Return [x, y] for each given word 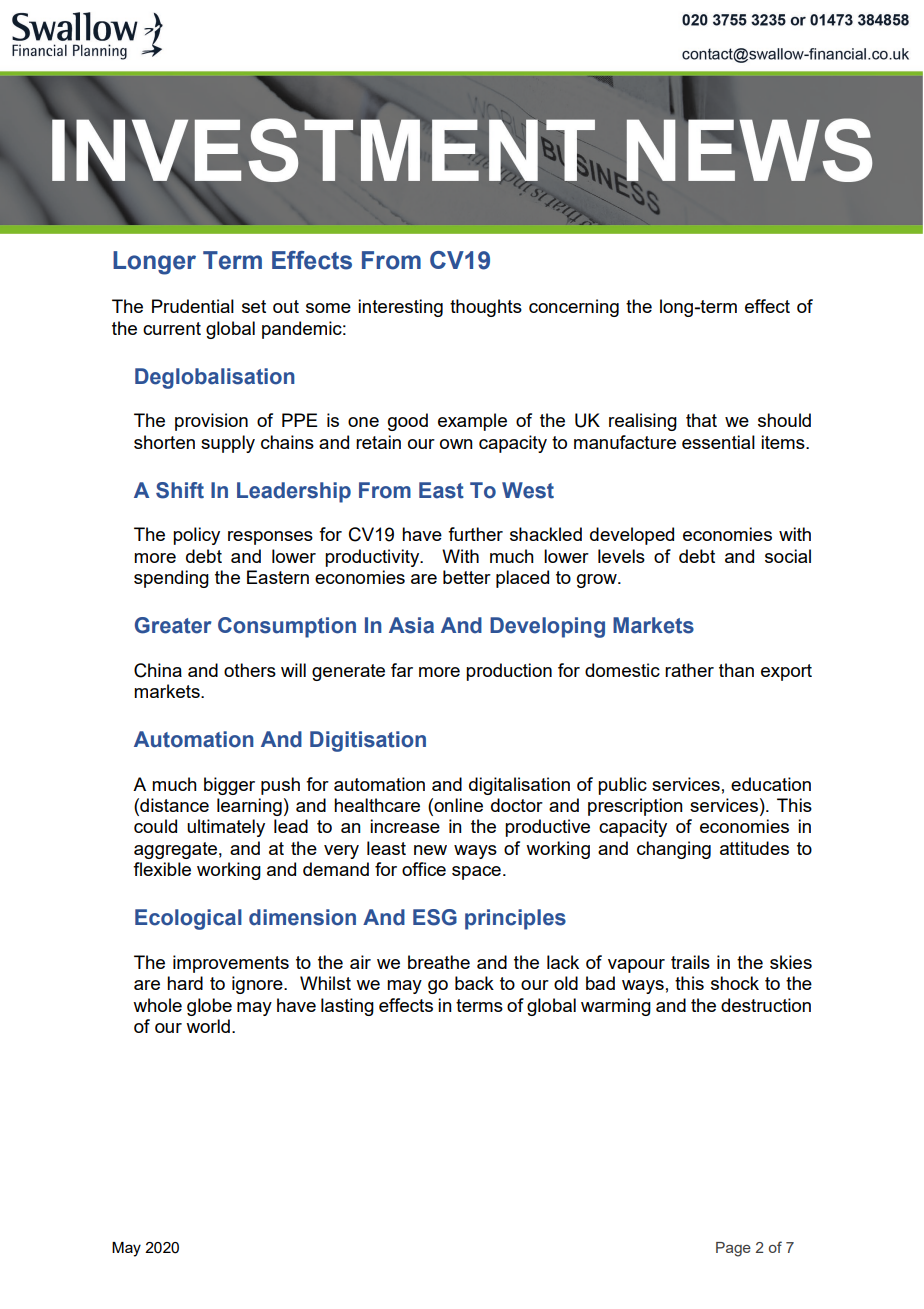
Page [733, 1249]
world [208, 1026]
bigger [229, 786]
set [254, 306]
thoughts [486, 308]
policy [196, 536]
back [474, 983]
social [788, 556]
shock [735, 983]
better [467, 577]
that [701, 420]
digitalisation [519, 786]
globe [209, 1007]
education [771, 784]
